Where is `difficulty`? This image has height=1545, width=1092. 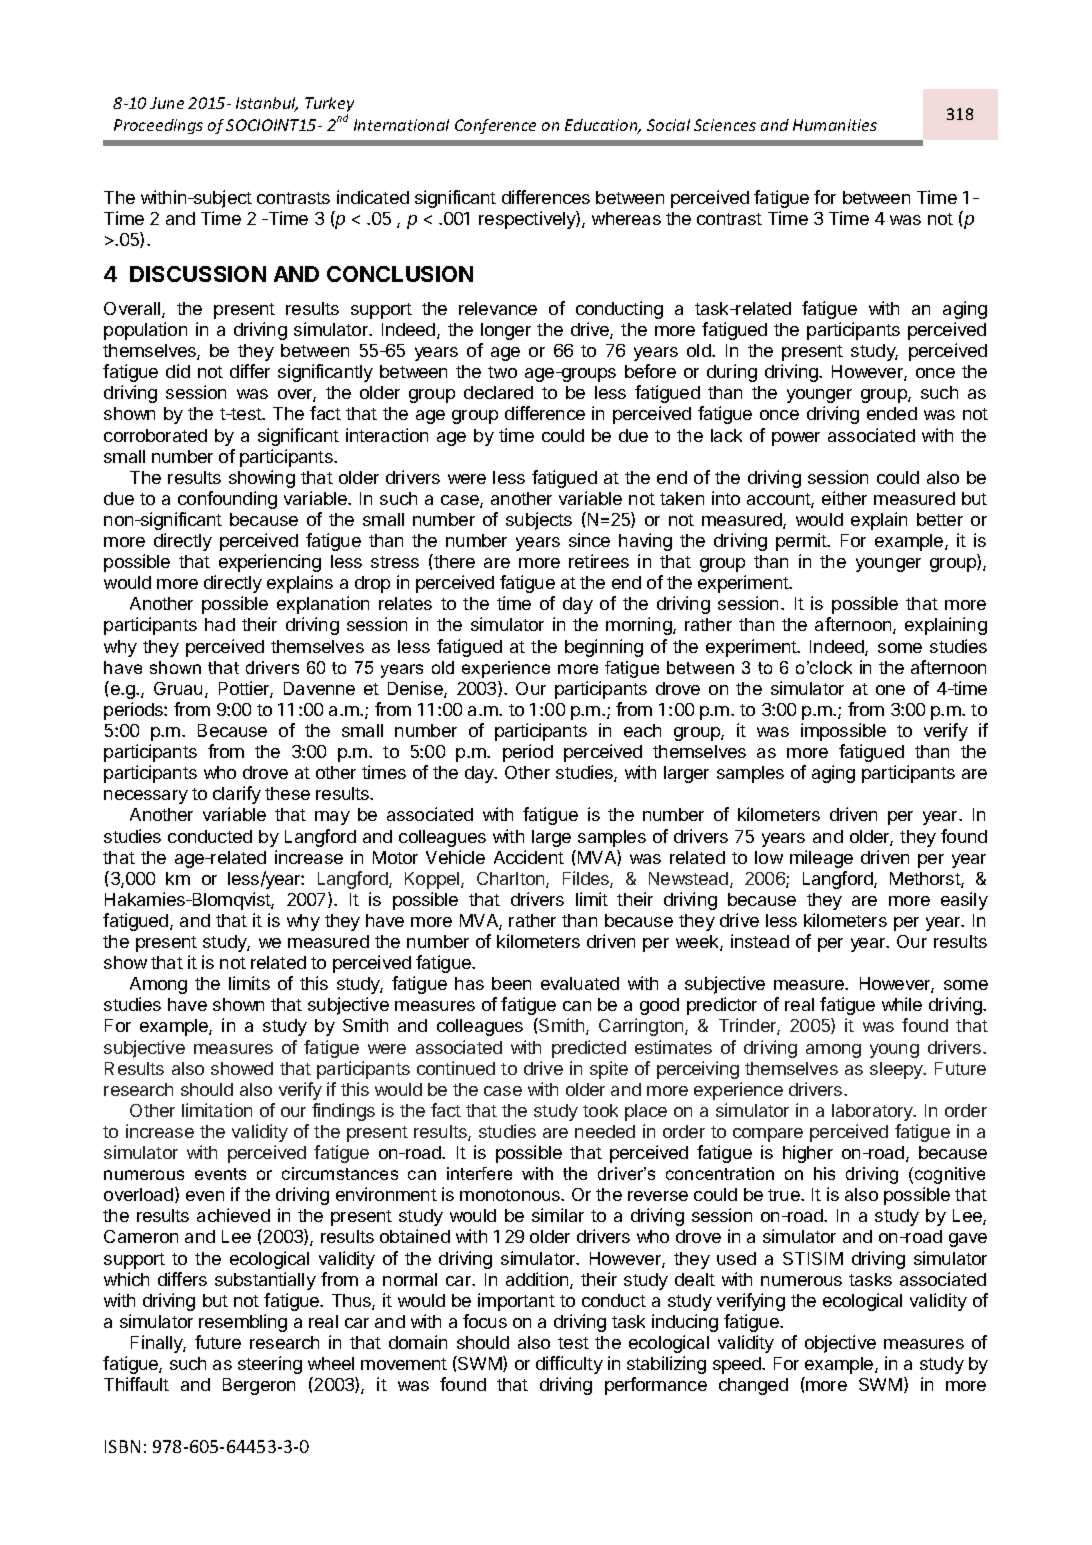
difficulty is located at coordinates (569, 1365).
